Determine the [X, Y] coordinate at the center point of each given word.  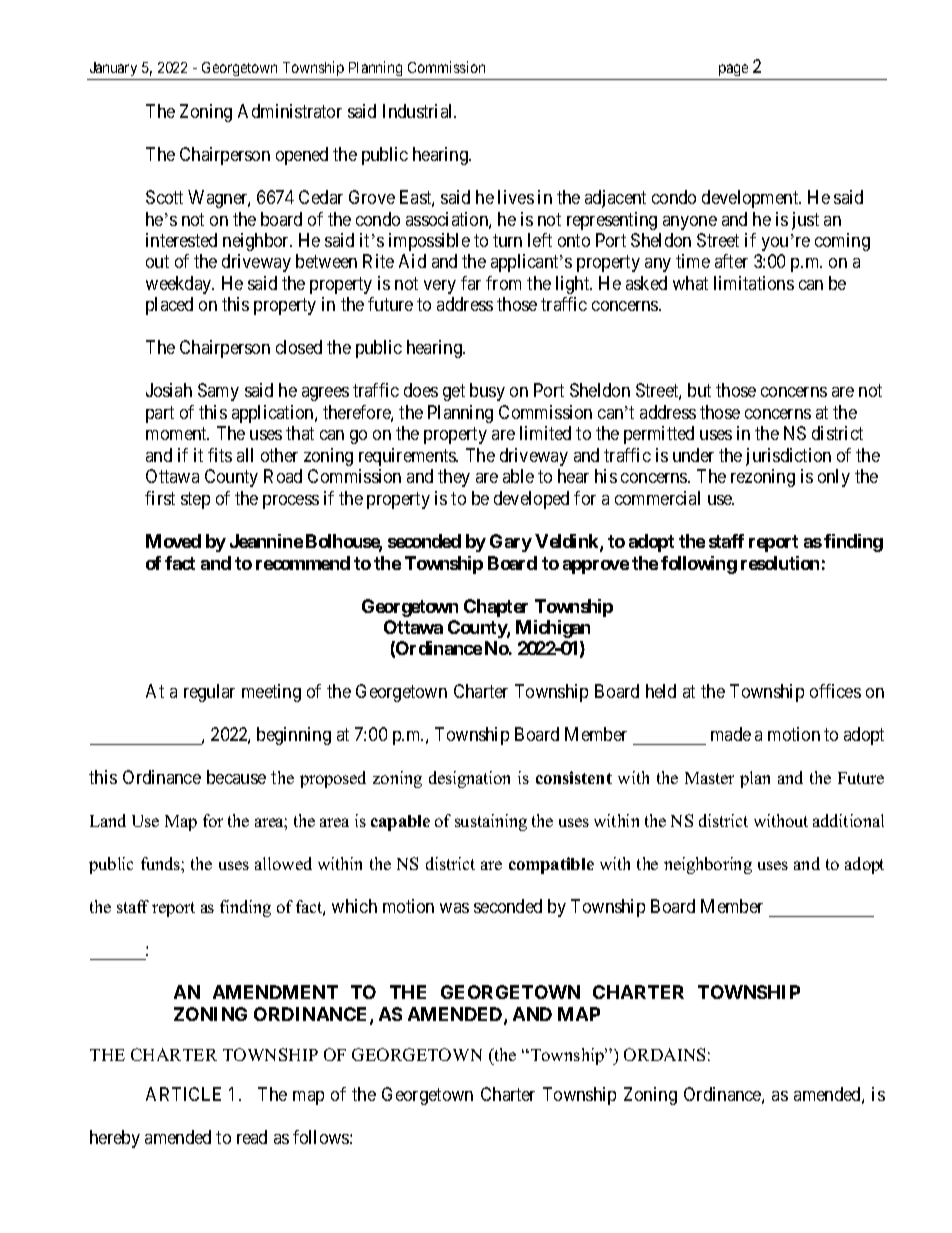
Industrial [419, 111]
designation [469, 779]
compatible [551, 865]
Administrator [290, 111]
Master [709, 778]
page [733, 70]
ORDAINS [664, 1054]
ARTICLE [183, 1094]
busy [487, 392]
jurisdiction [788, 457]
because [236, 777]
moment [177, 433]
